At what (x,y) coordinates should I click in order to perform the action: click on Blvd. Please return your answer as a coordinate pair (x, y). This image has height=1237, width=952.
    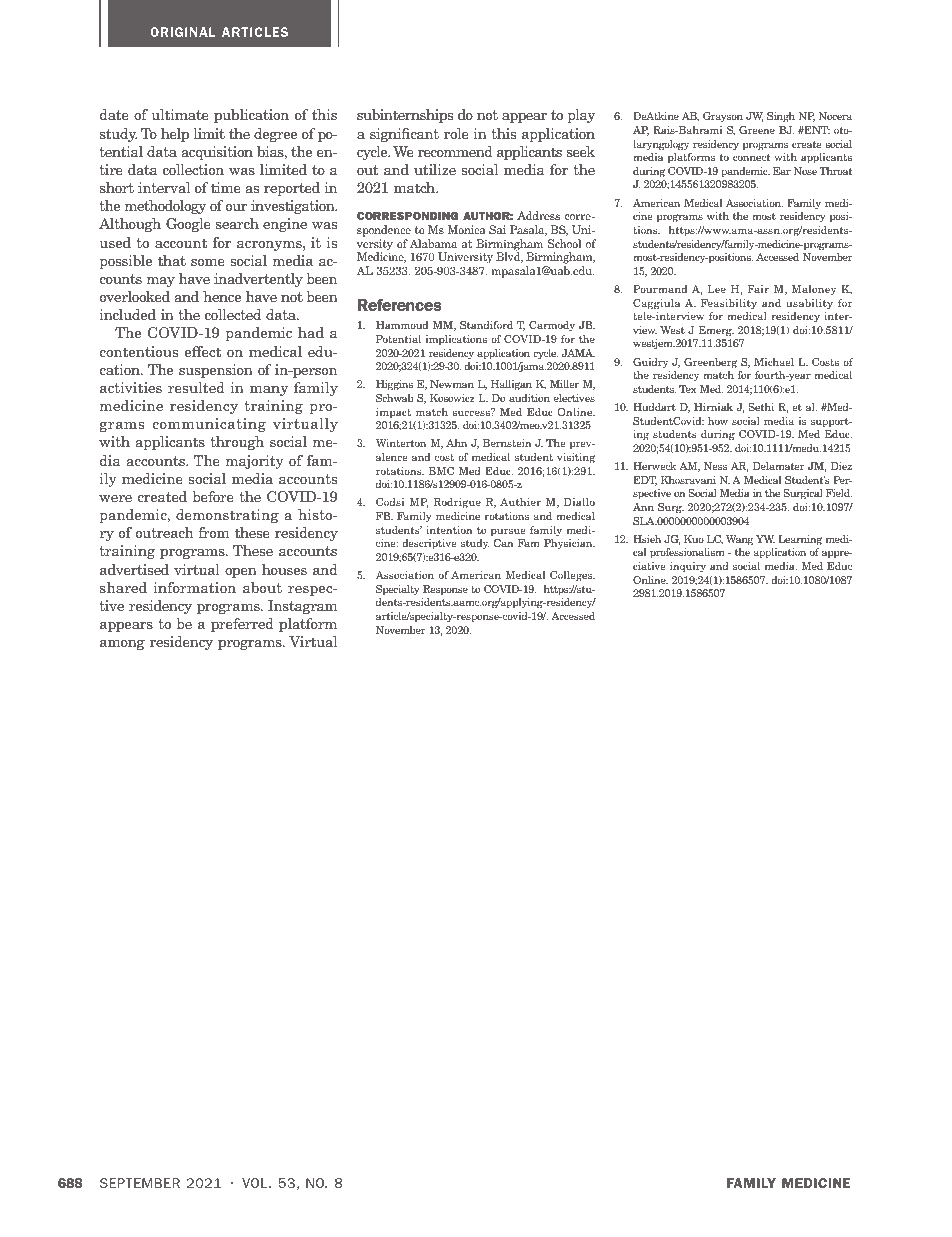
    Looking at the image, I should click on (509, 256).
